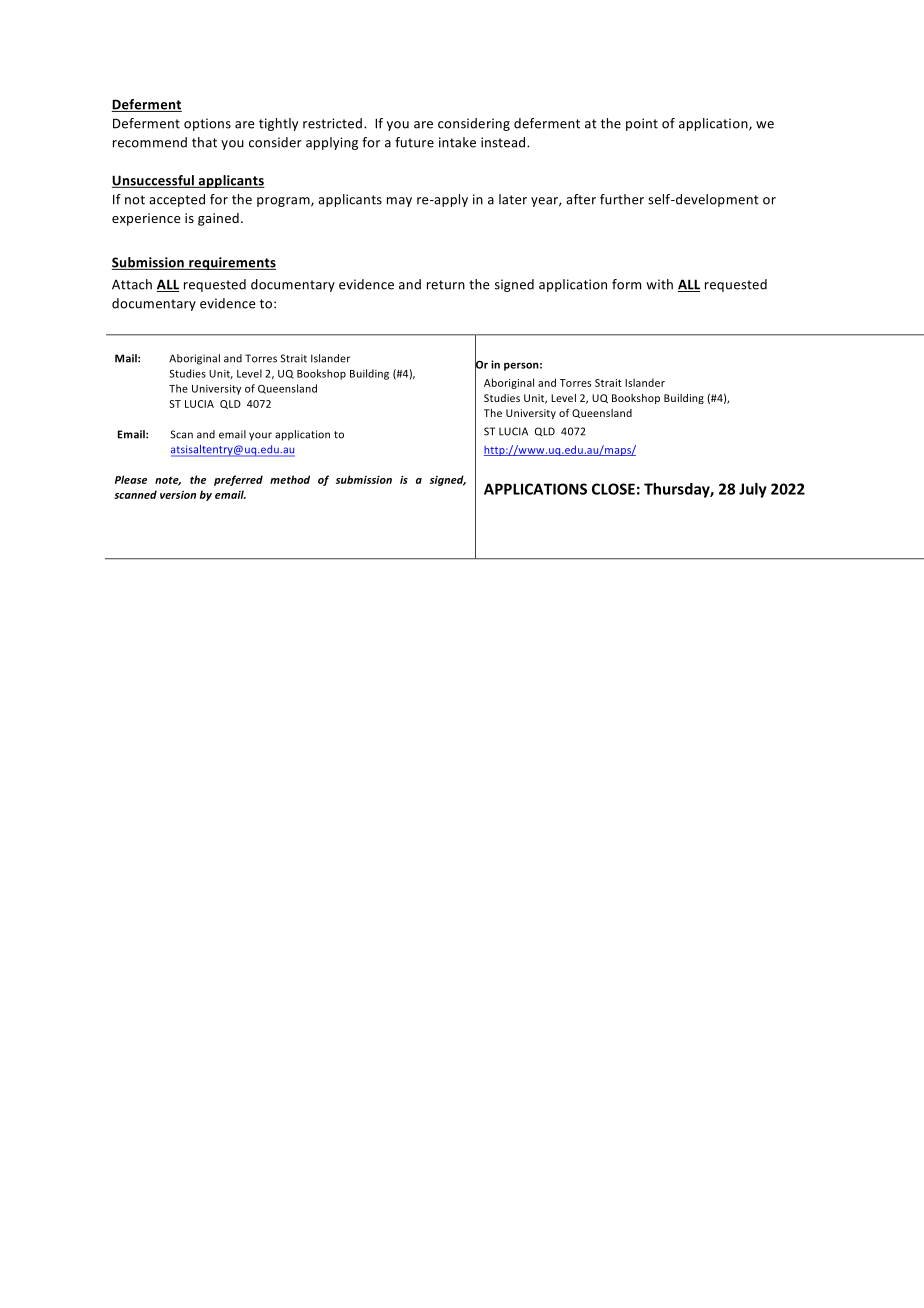 The width and height of the screenshot is (924, 1308). Describe the element at coordinates (642, 124) in the screenshot. I see `point` at that location.
